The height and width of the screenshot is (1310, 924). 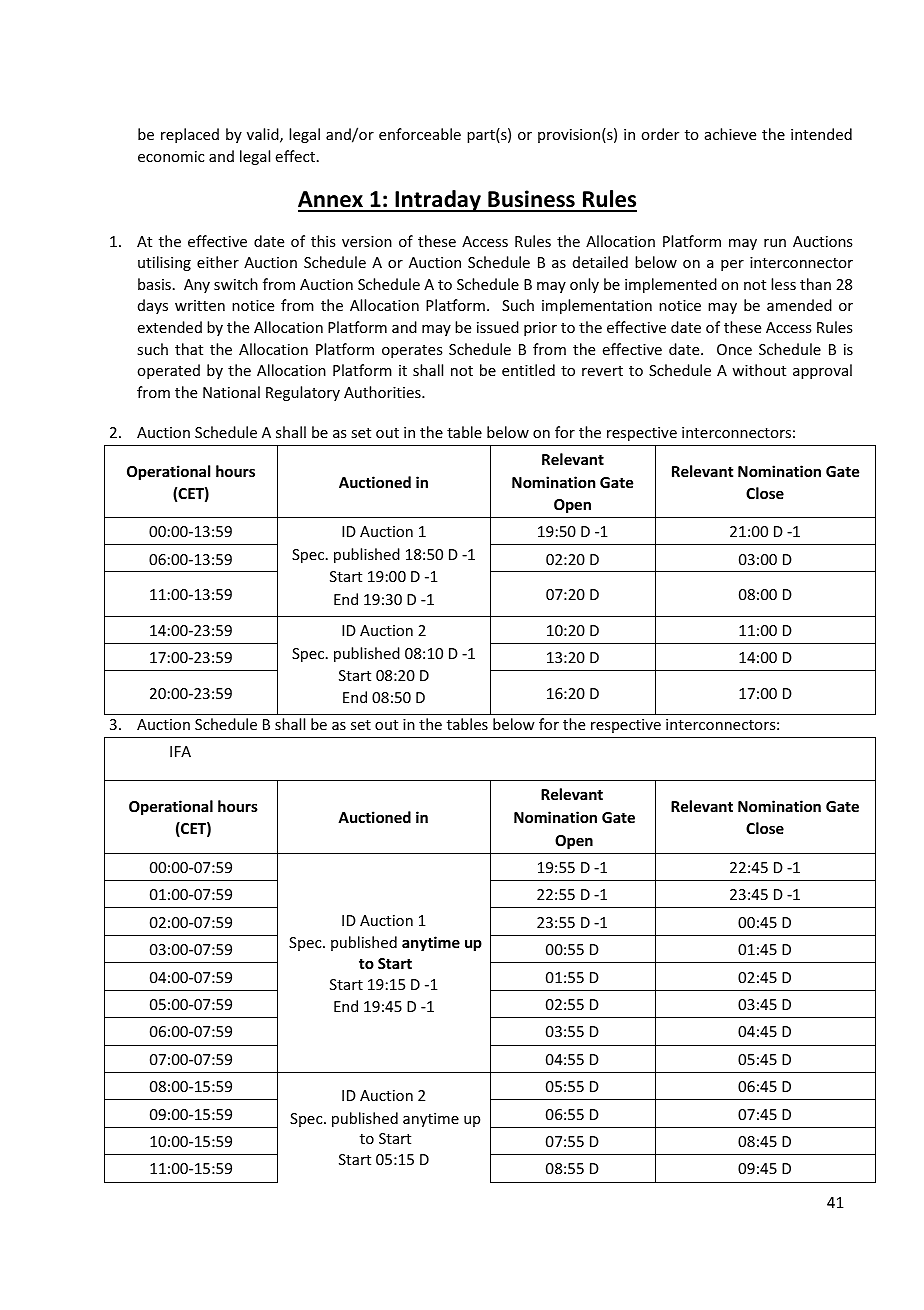 I want to click on enforceable, so click(x=420, y=134).
